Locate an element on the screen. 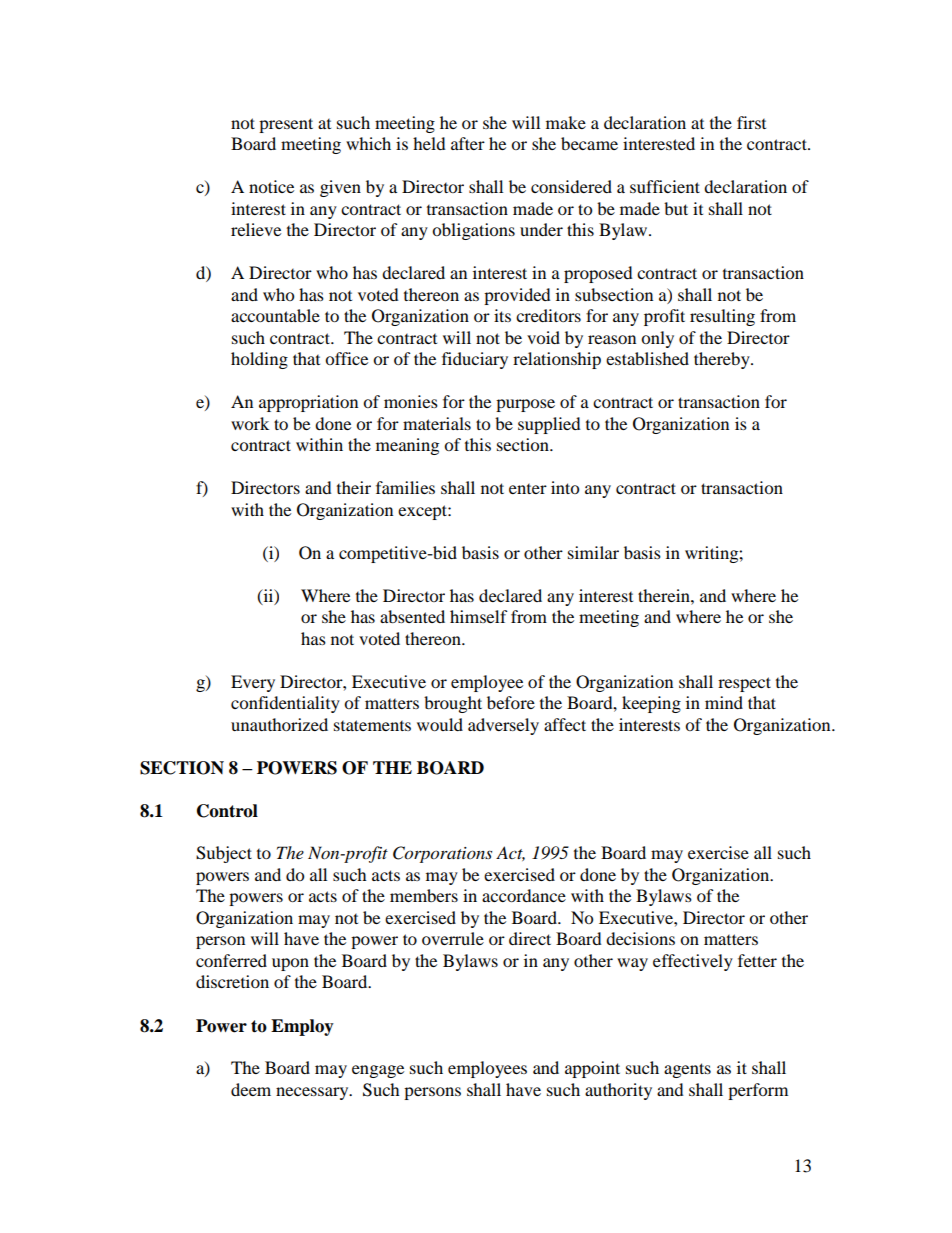 This screenshot has height=1233, width=952. agents is located at coordinates (687, 1070).
